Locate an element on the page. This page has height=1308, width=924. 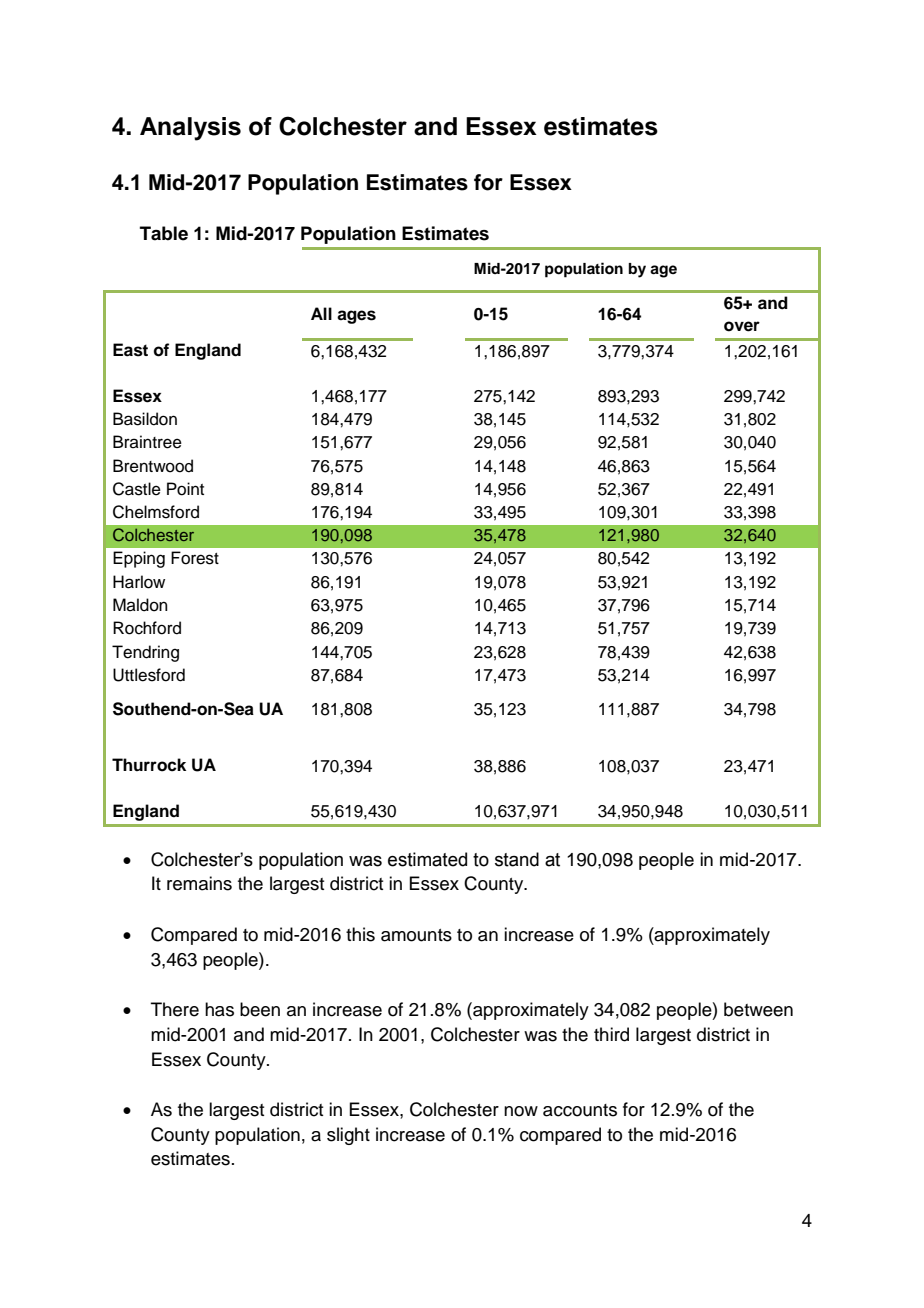
has is located at coordinates (219, 1009).
